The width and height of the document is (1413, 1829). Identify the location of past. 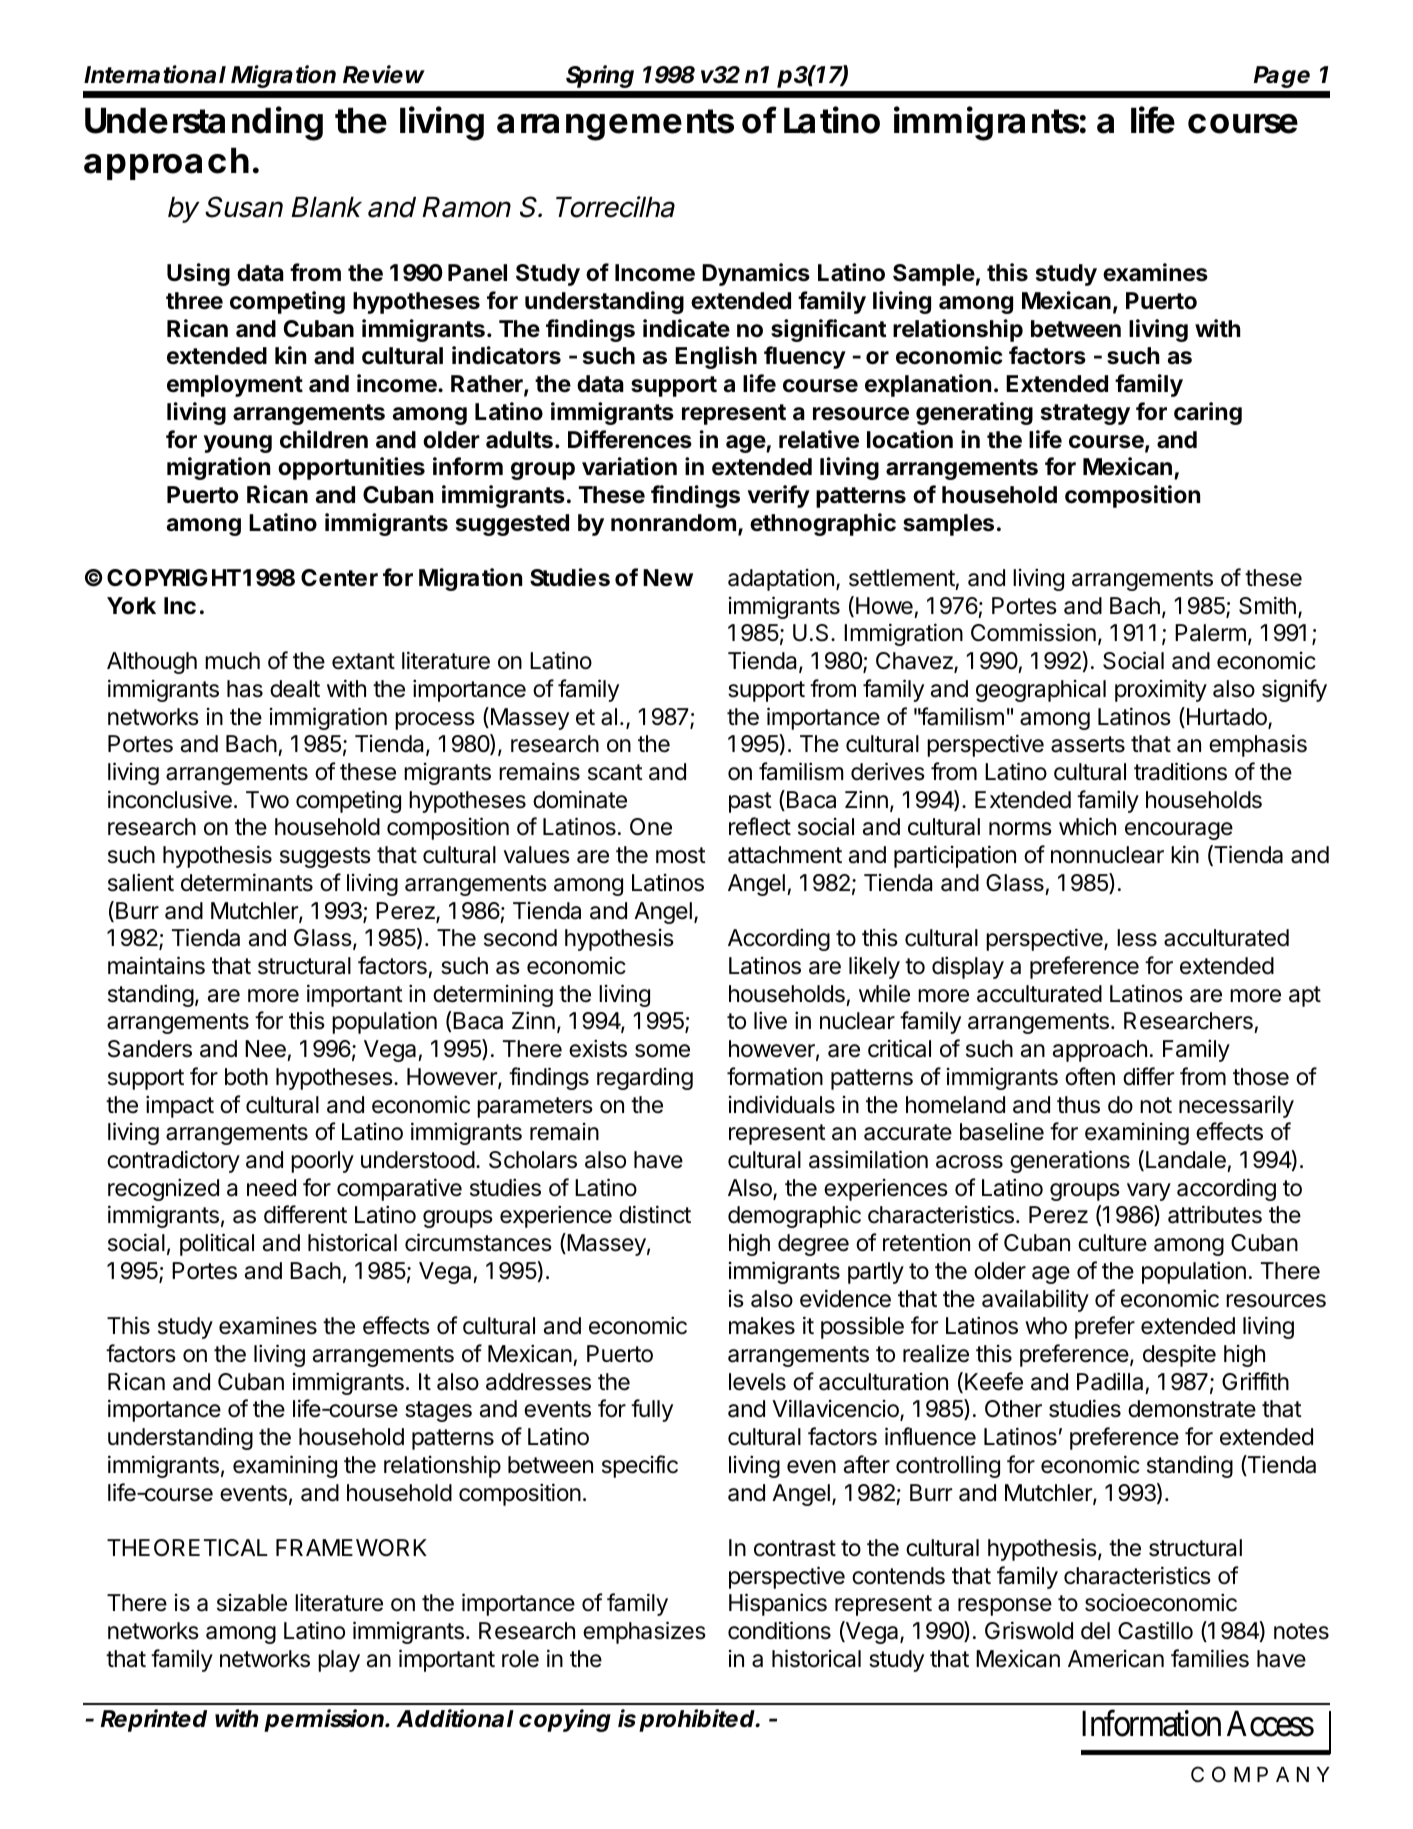
(750, 802).
